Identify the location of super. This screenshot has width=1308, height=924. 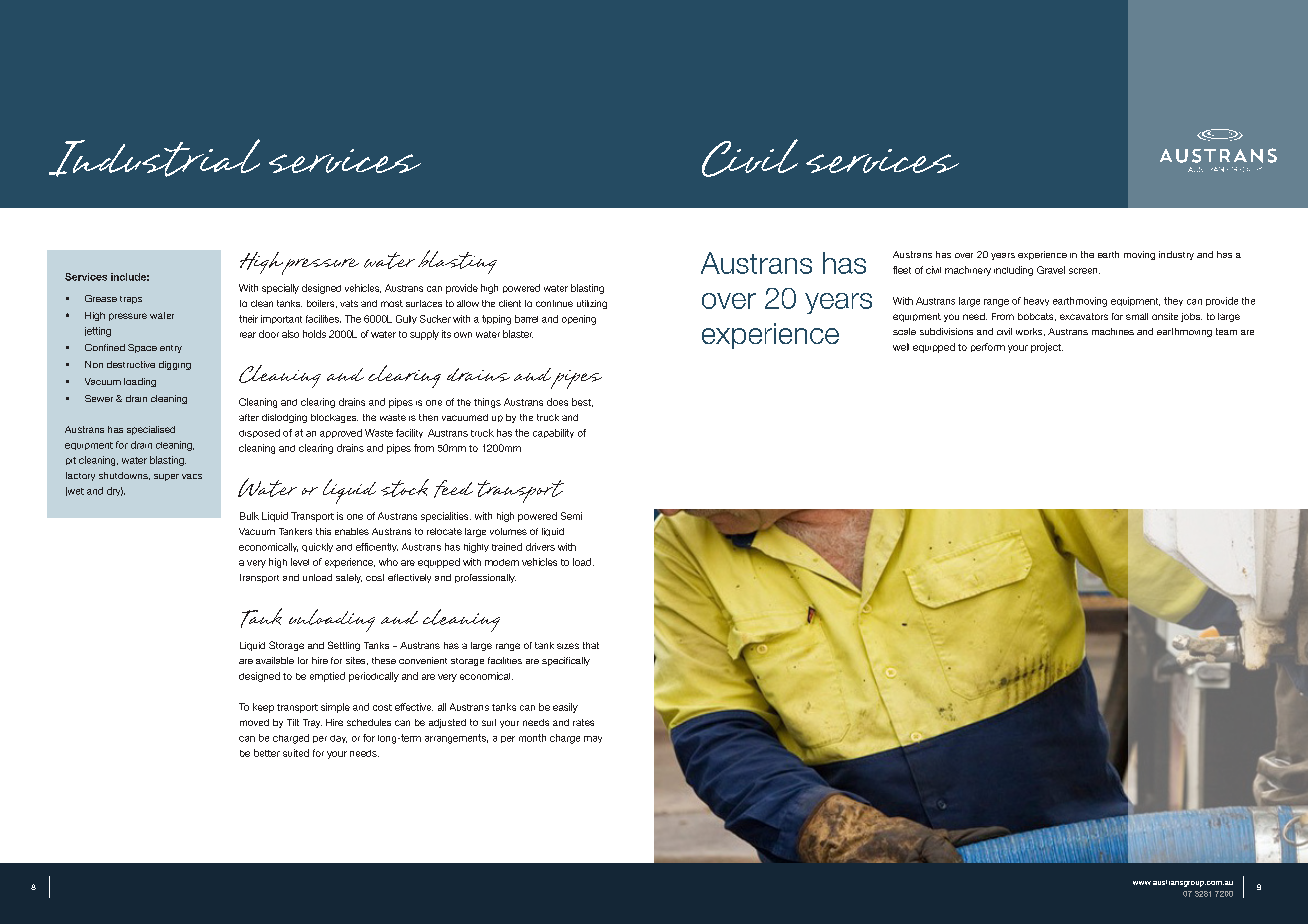
(166, 477).
